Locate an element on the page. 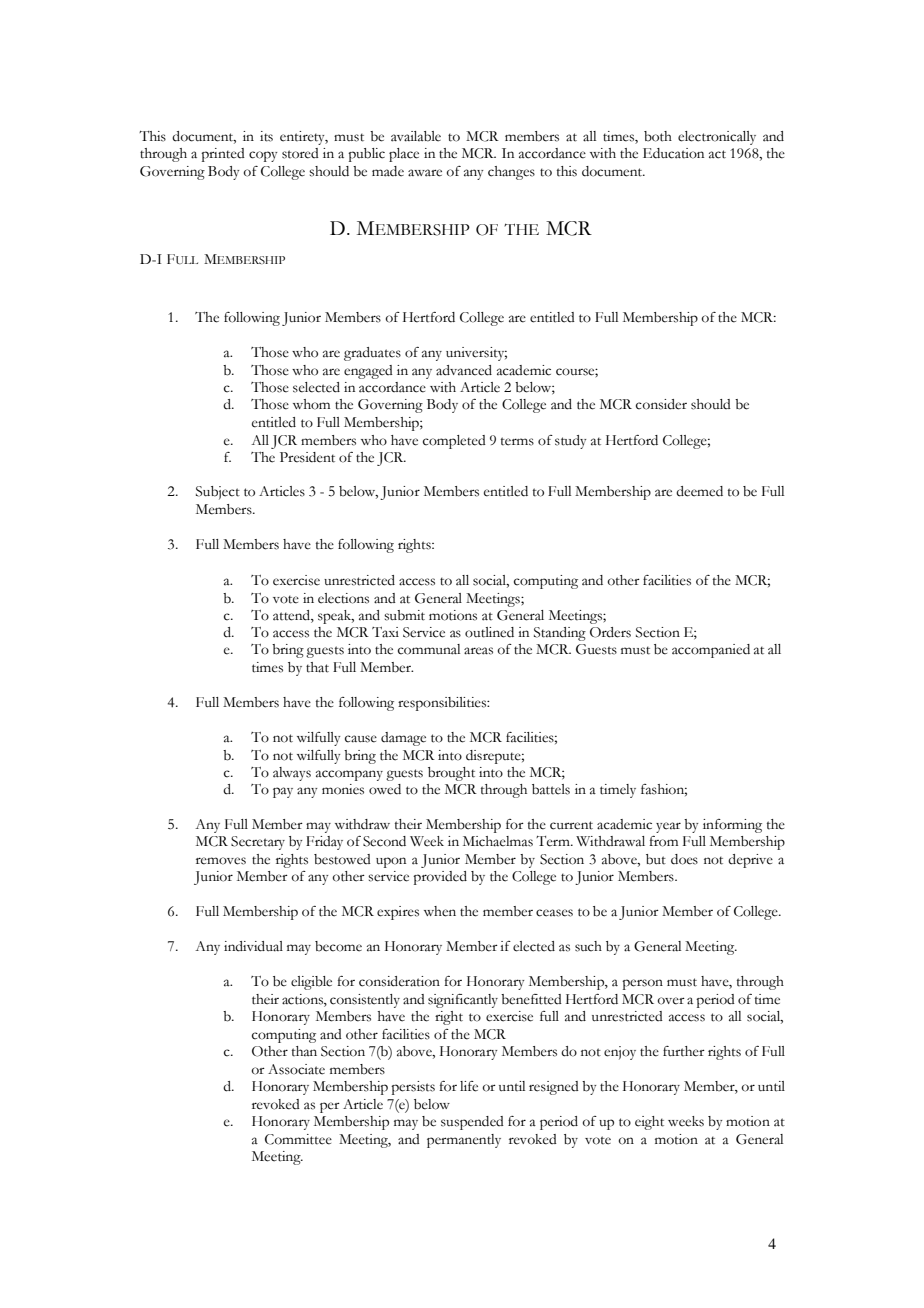 The width and height of the document is (924, 1308). suspended is located at coordinates (472, 1123).
